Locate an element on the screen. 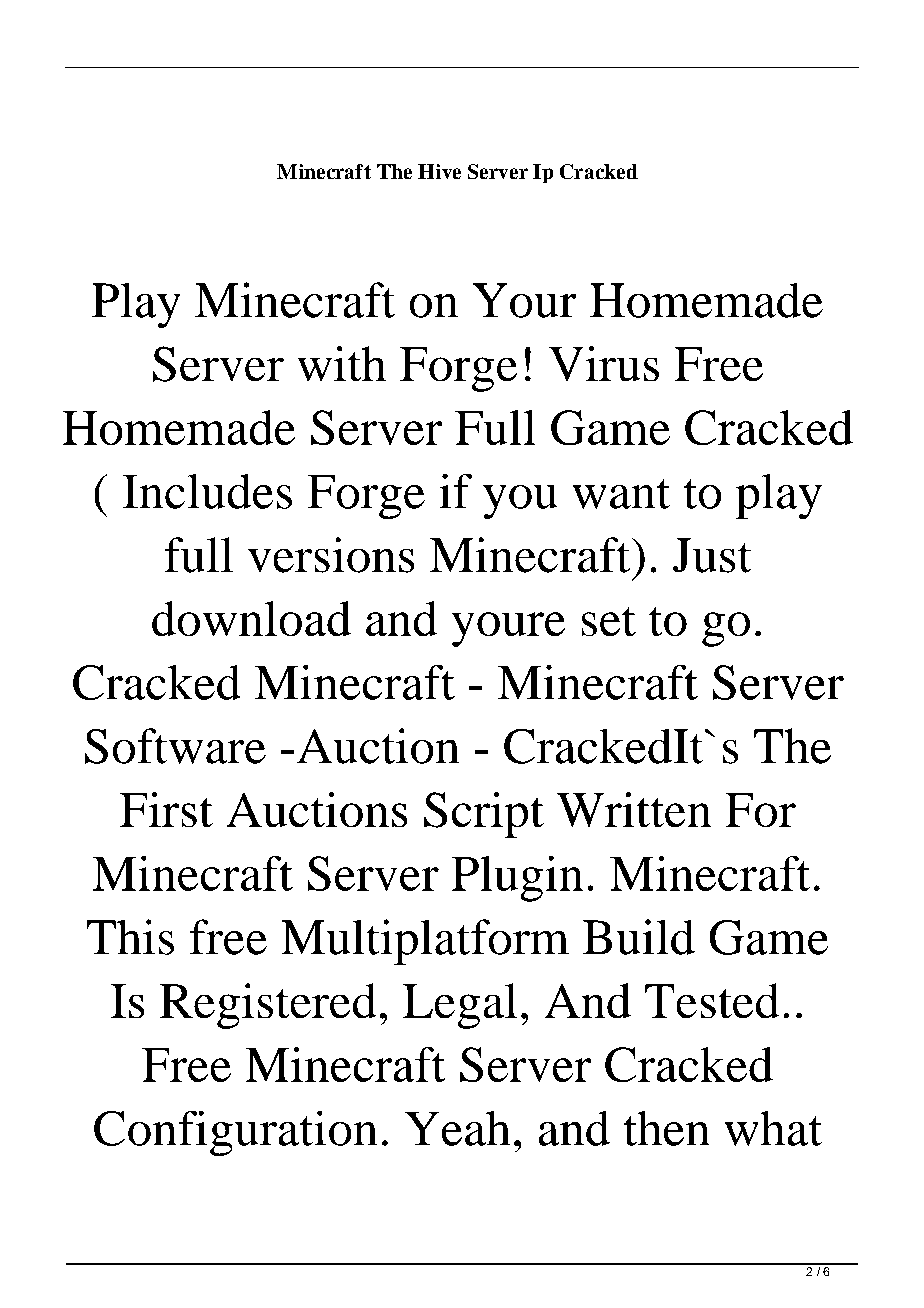 The height and width of the screenshot is (1308, 924). Configuration is located at coordinates (235, 1133).
